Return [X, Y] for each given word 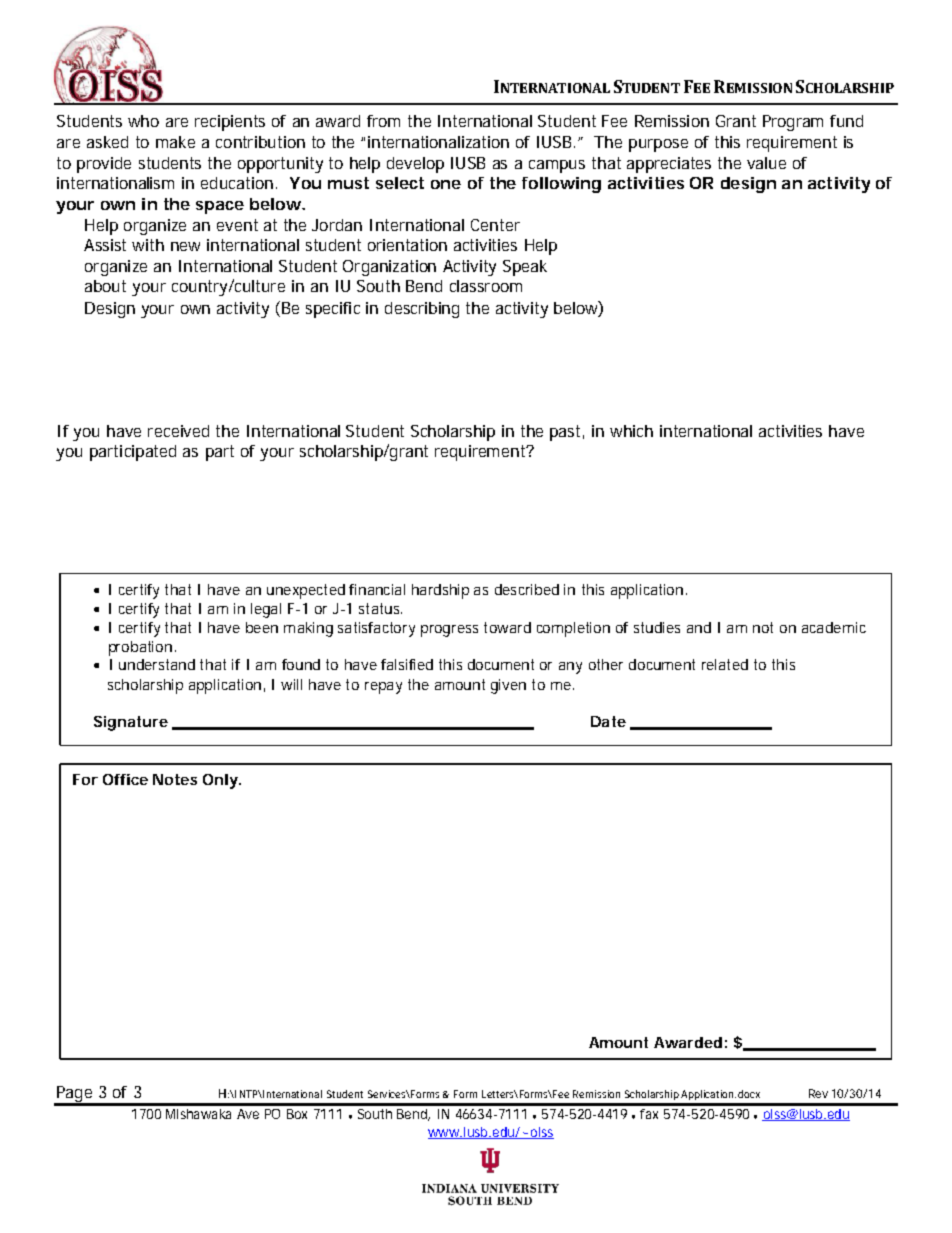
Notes [175, 779]
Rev [818, 1093]
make [175, 142]
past [565, 433]
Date [608, 721]
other [606, 664]
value [766, 163]
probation [140, 648]
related [725, 664]
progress [449, 631]
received [178, 431]
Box [297, 1114]
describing [422, 310]
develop [415, 165]
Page [74, 1095]
